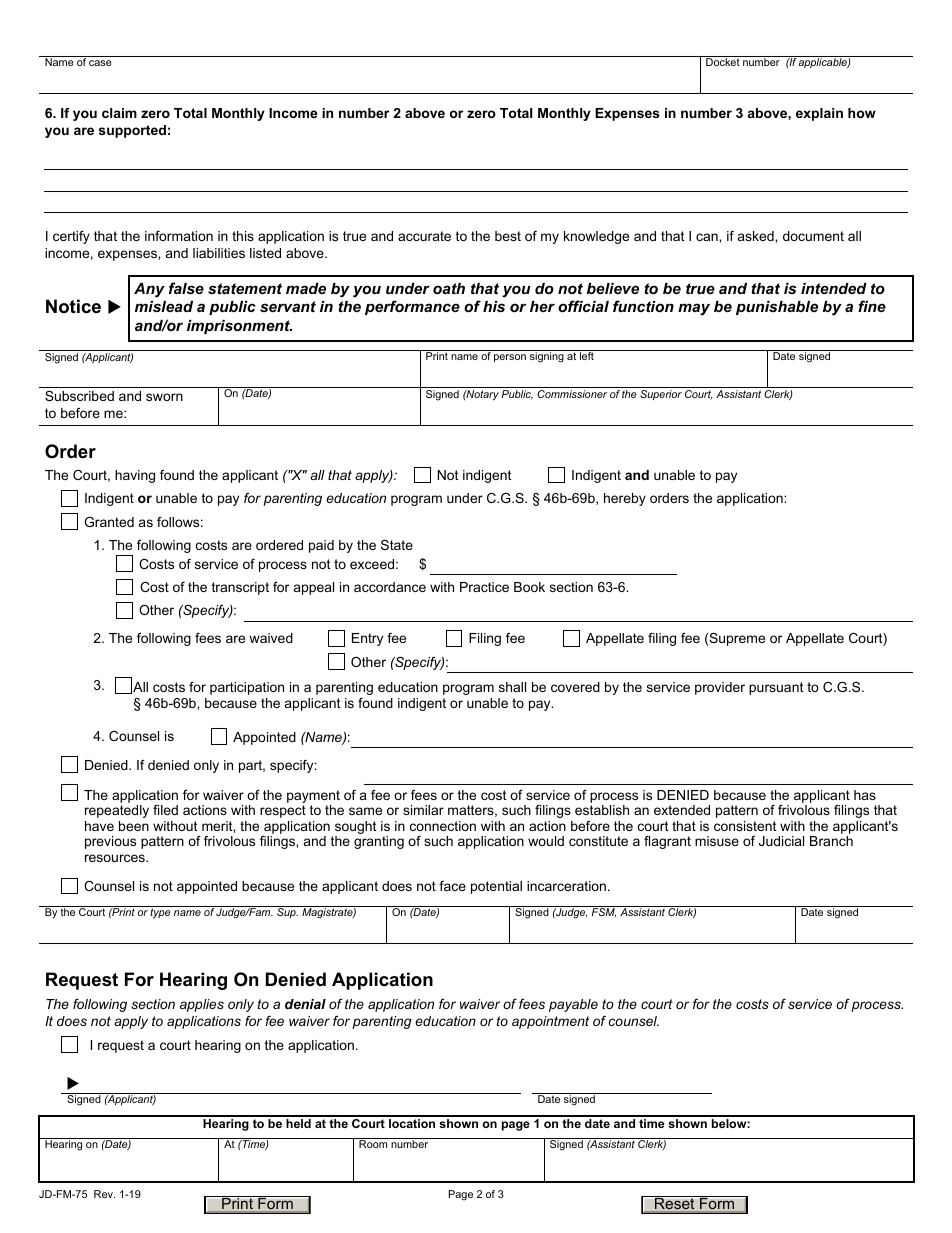  I want to click on applies, so click(202, 1005).
